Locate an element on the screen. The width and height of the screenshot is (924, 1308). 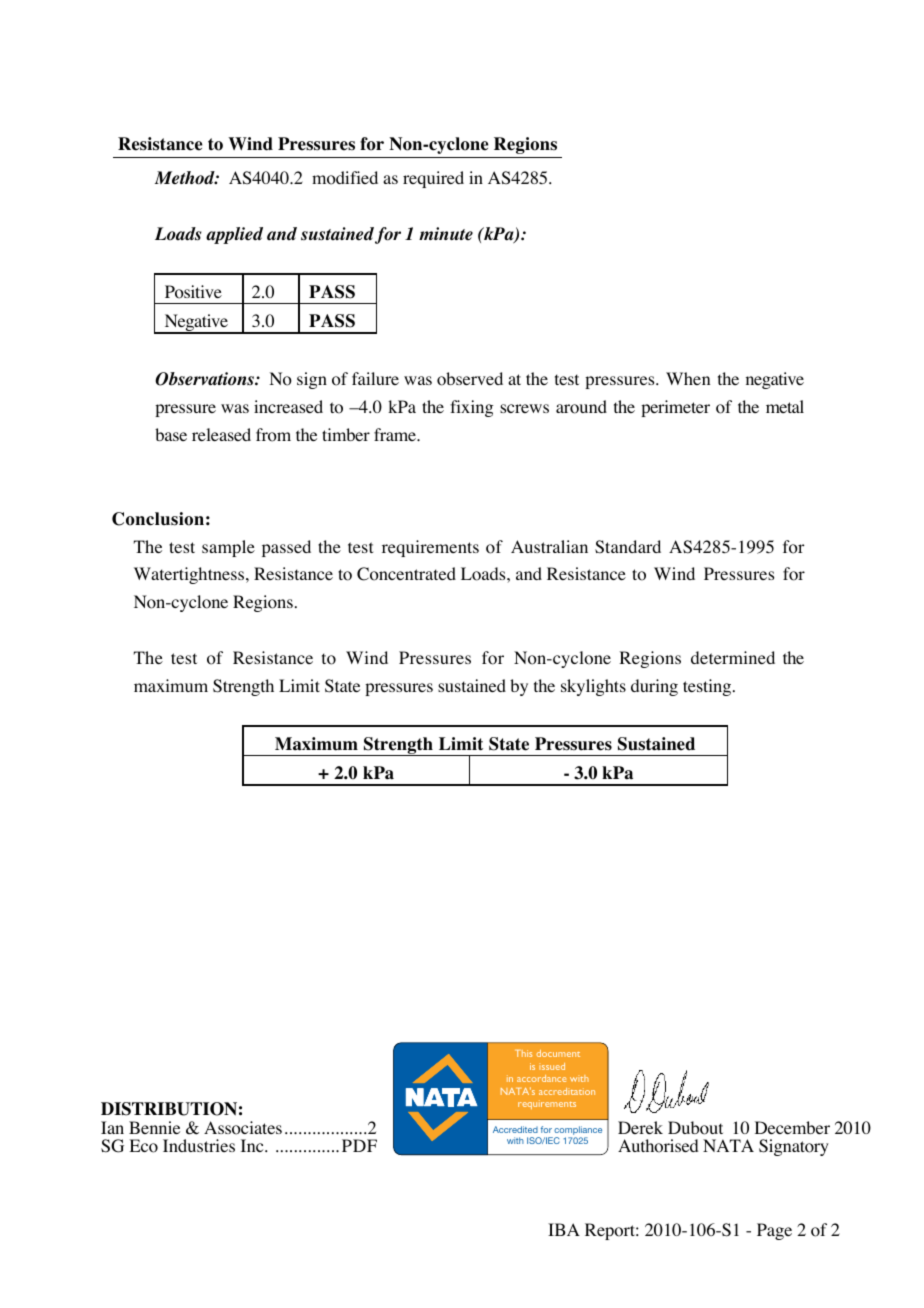
When is located at coordinates (688, 378).
